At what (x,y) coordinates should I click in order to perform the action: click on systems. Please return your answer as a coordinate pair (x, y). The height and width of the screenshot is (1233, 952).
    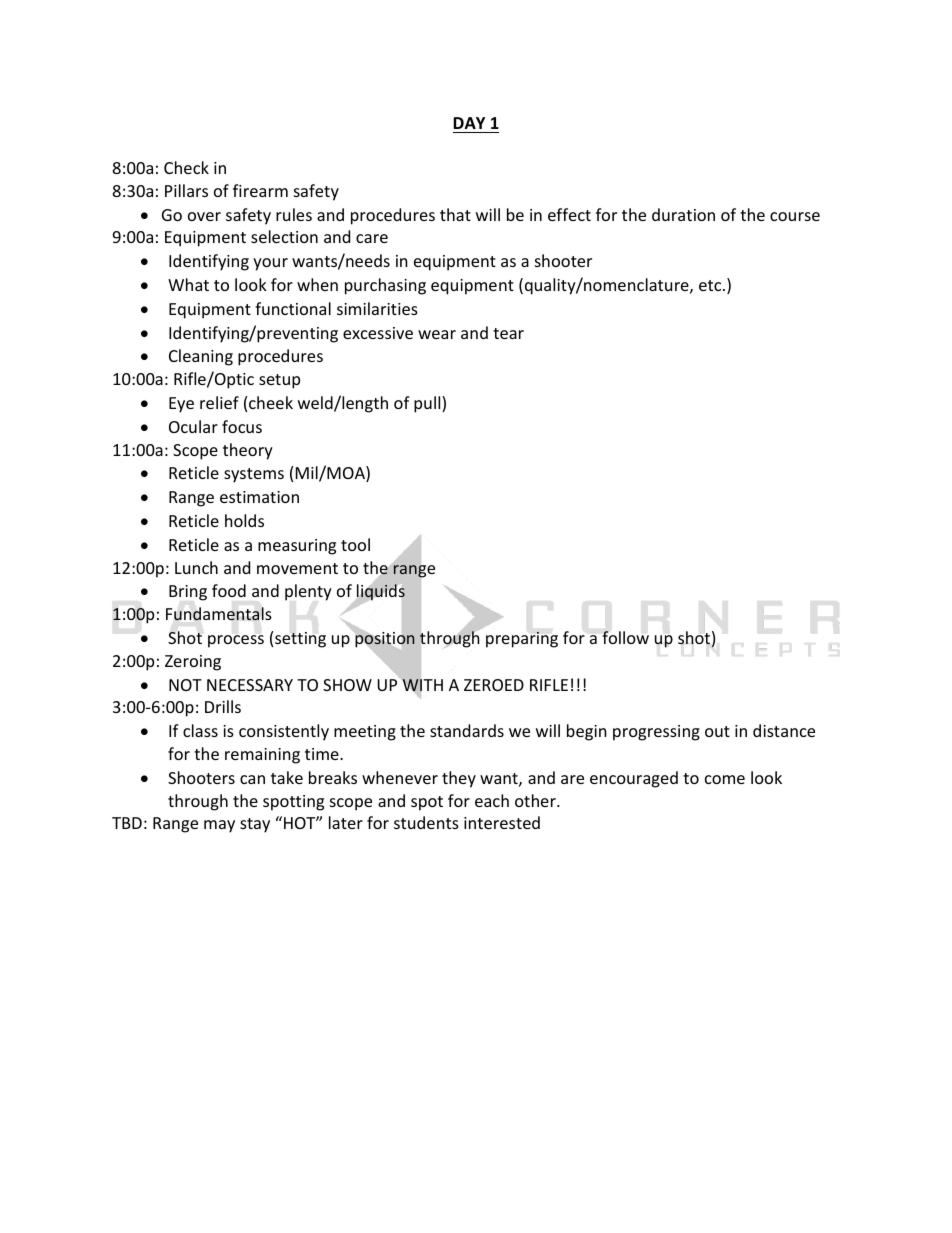
    Looking at the image, I should click on (254, 475).
